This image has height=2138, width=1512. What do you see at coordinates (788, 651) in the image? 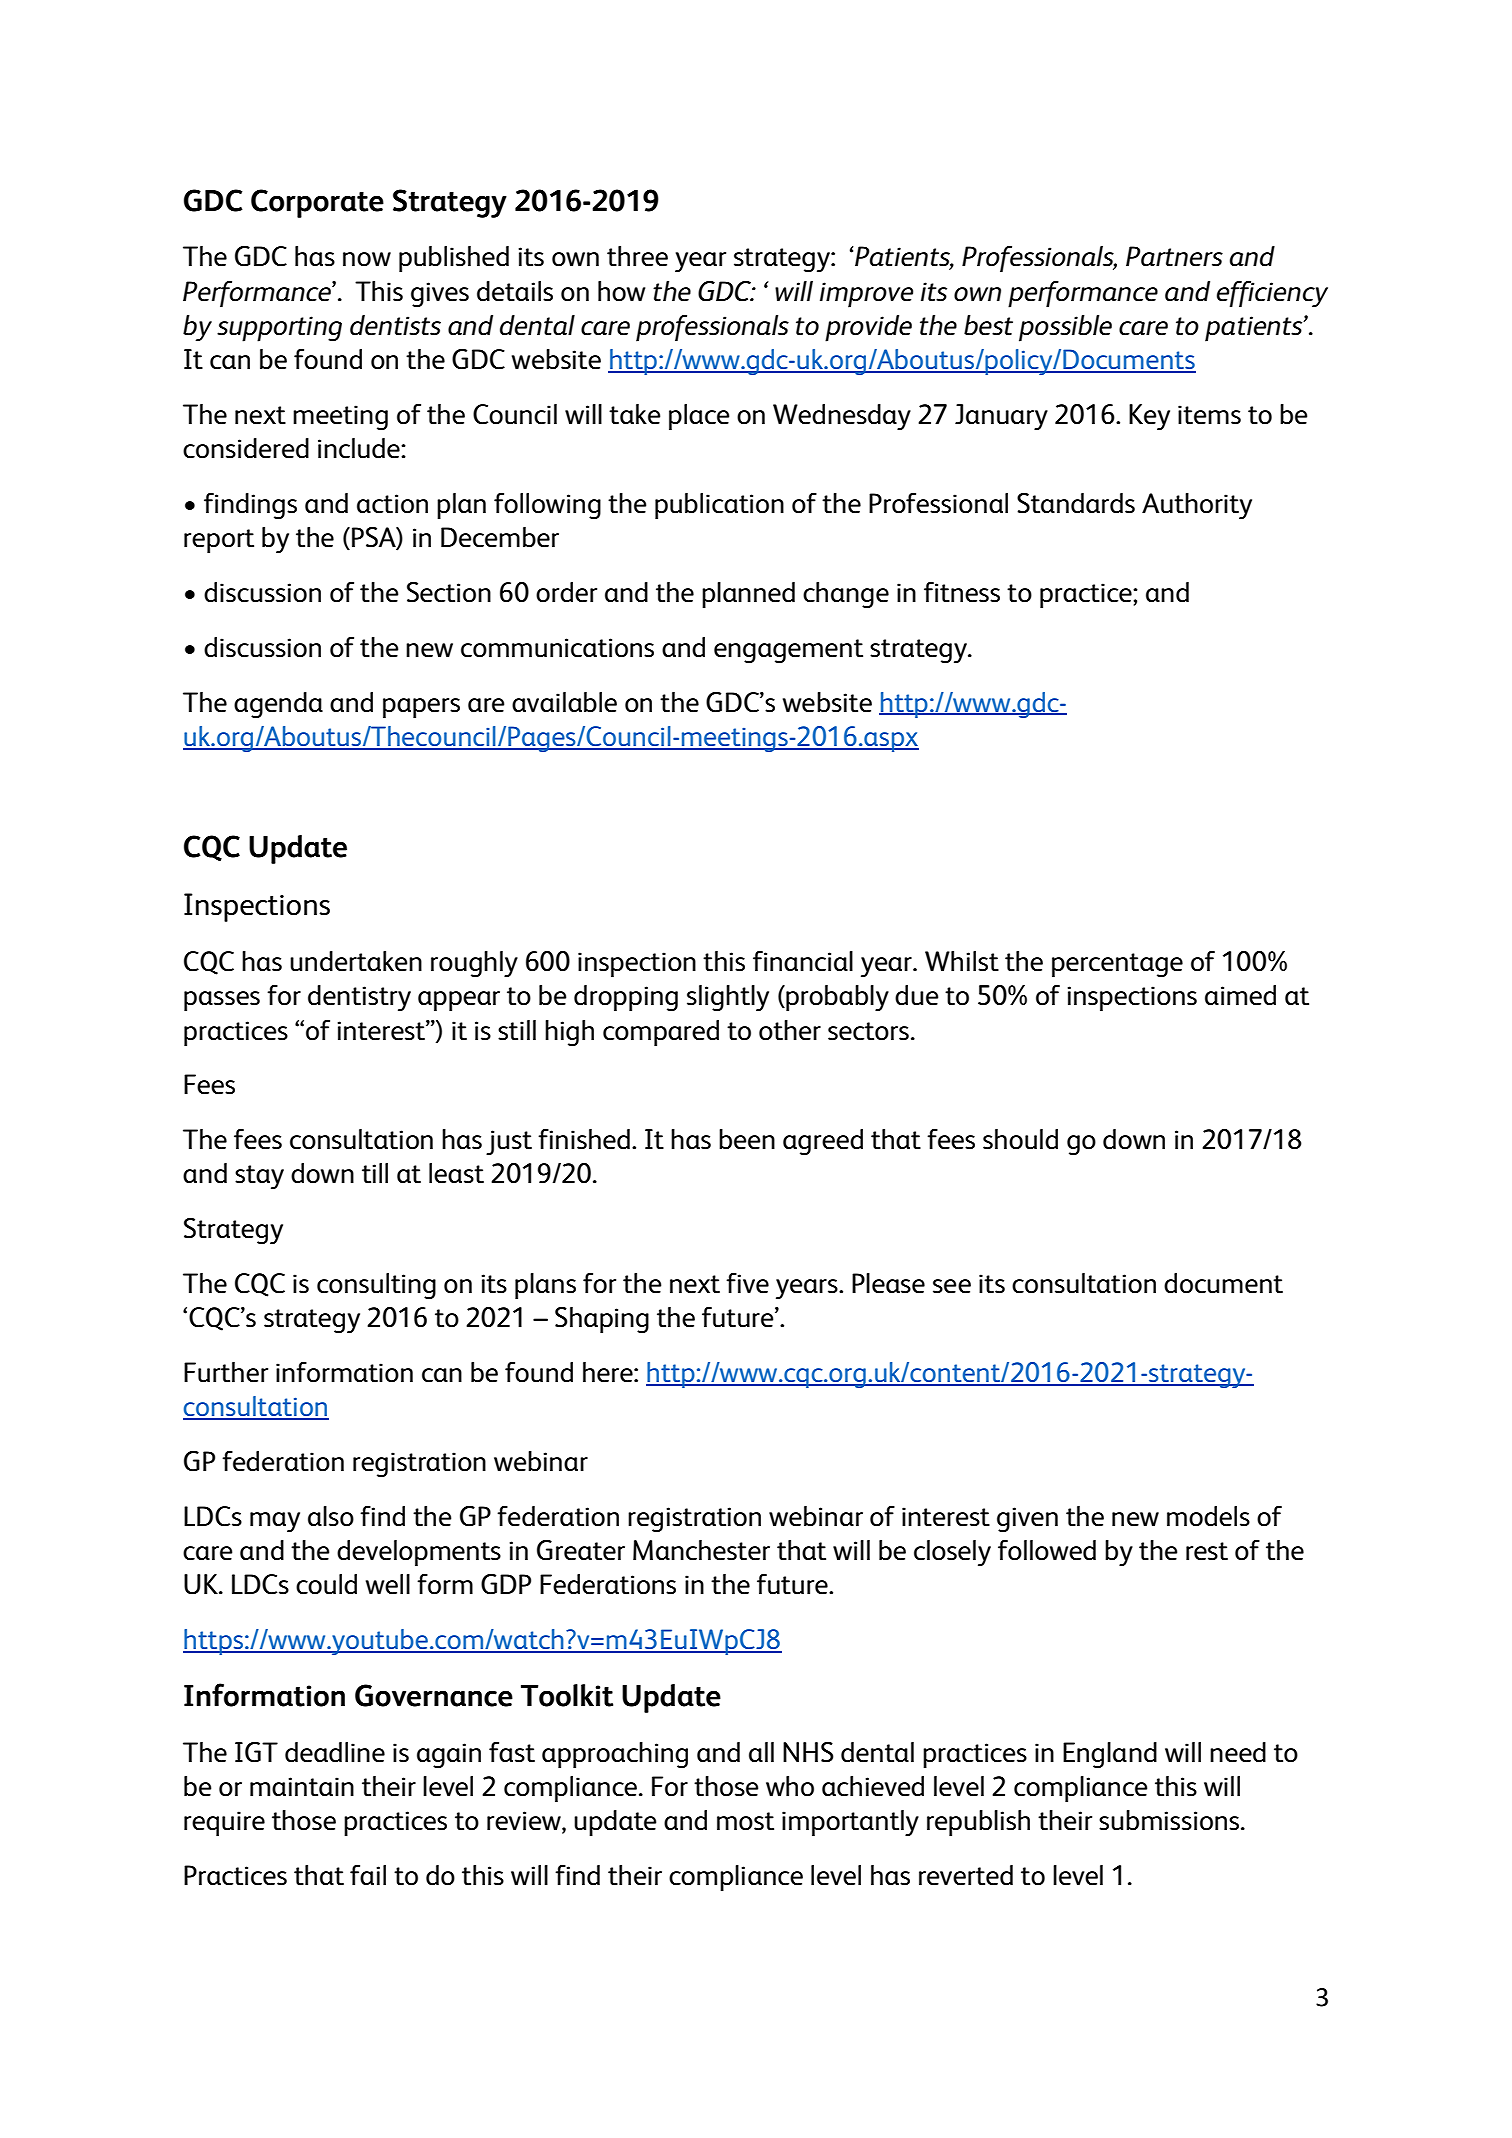
I see `engagement` at bounding box center [788, 651].
